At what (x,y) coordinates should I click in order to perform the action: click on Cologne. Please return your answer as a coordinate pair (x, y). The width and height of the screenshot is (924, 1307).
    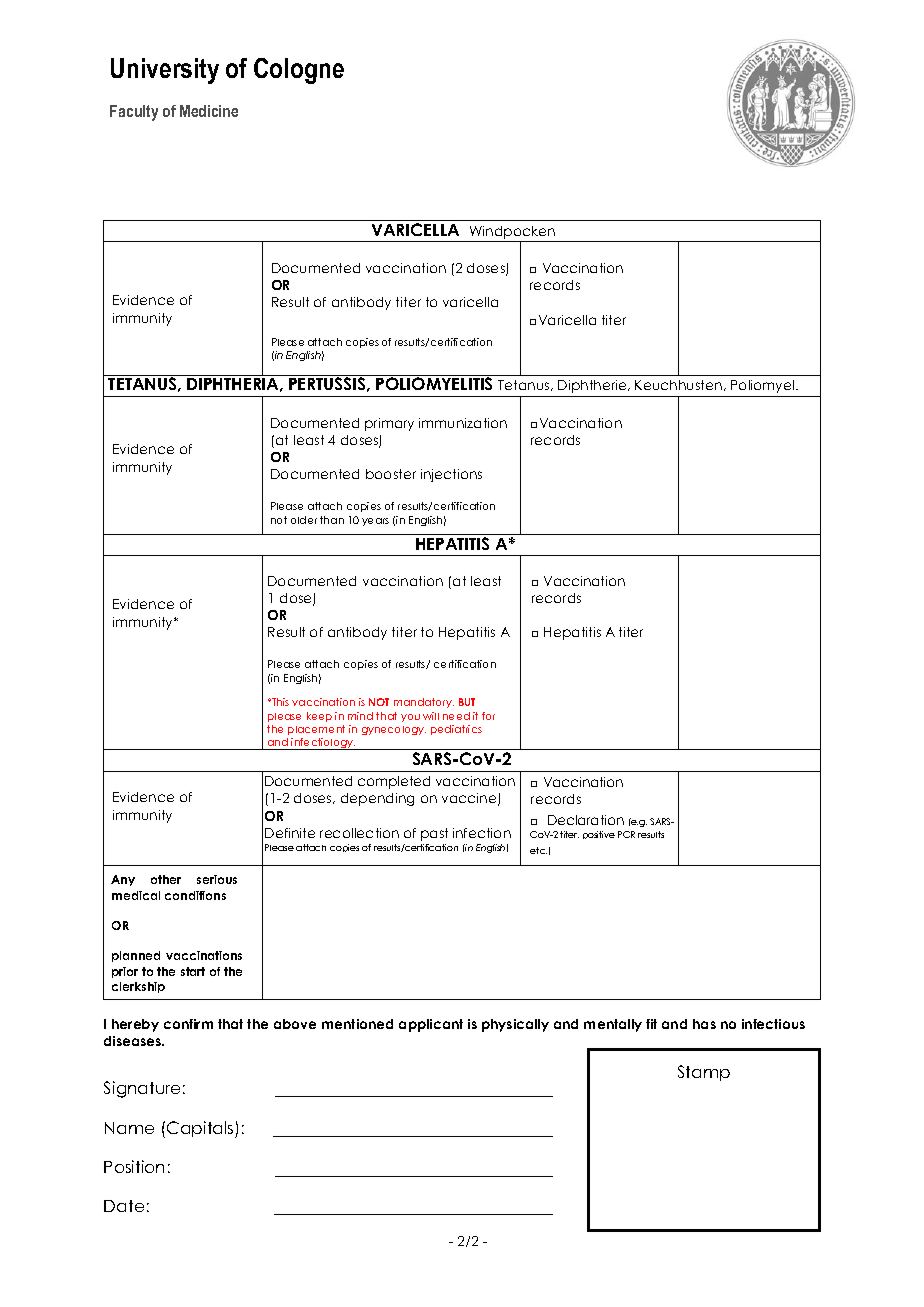
    Looking at the image, I should click on (299, 71).
